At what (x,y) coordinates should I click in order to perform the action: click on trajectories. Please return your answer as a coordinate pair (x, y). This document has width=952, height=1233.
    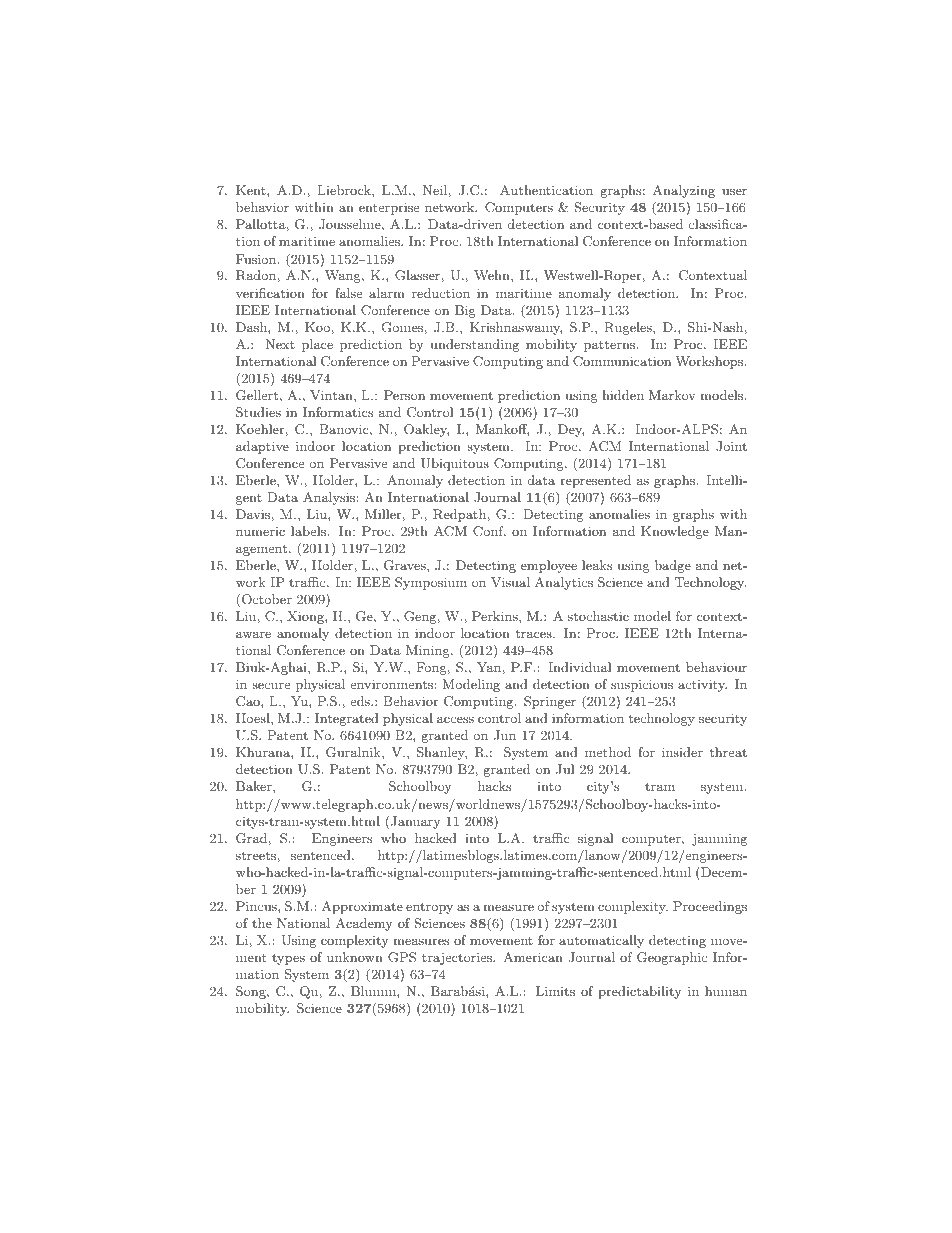
    Looking at the image, I should click on (458, 959).
